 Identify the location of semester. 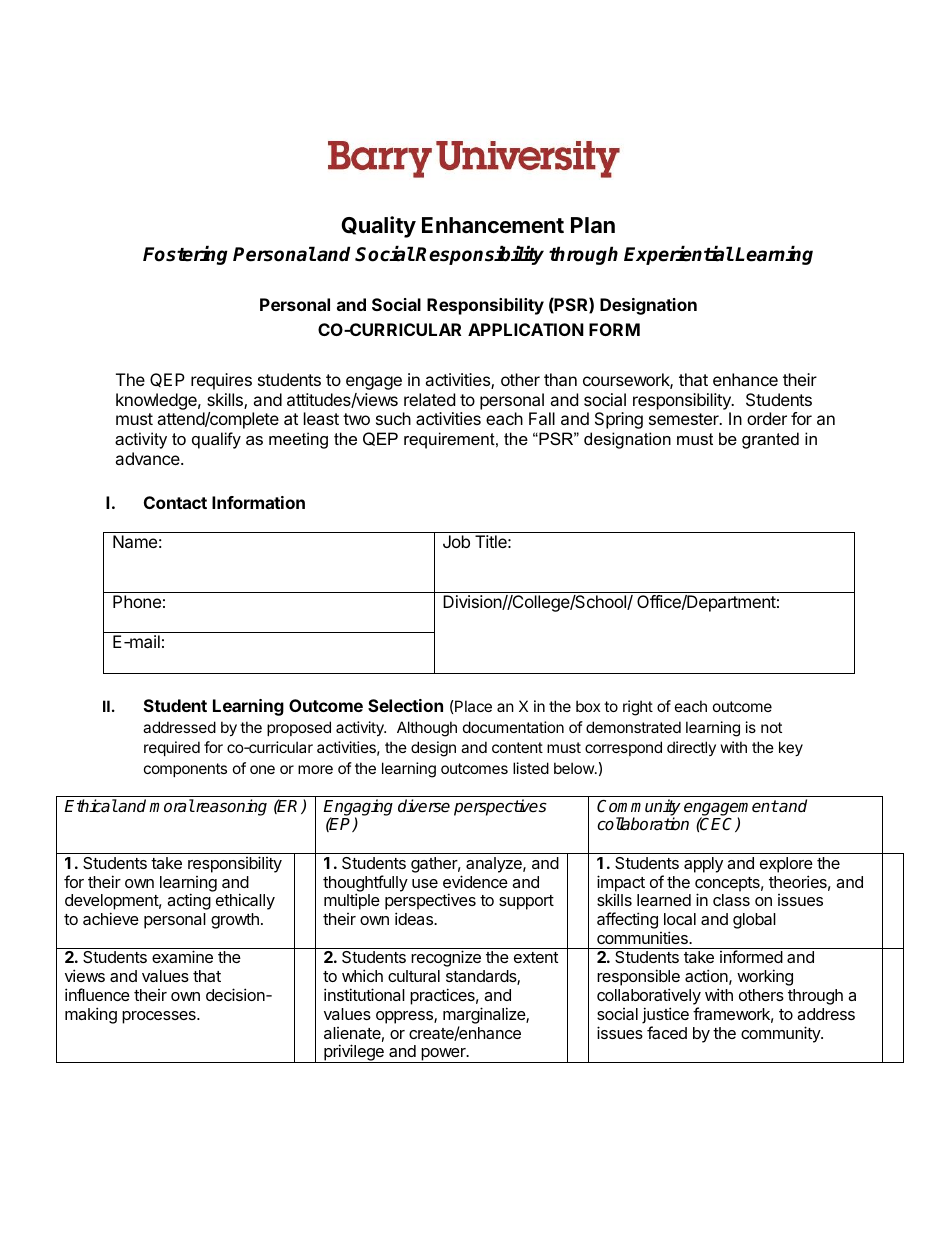
(685, 419).
